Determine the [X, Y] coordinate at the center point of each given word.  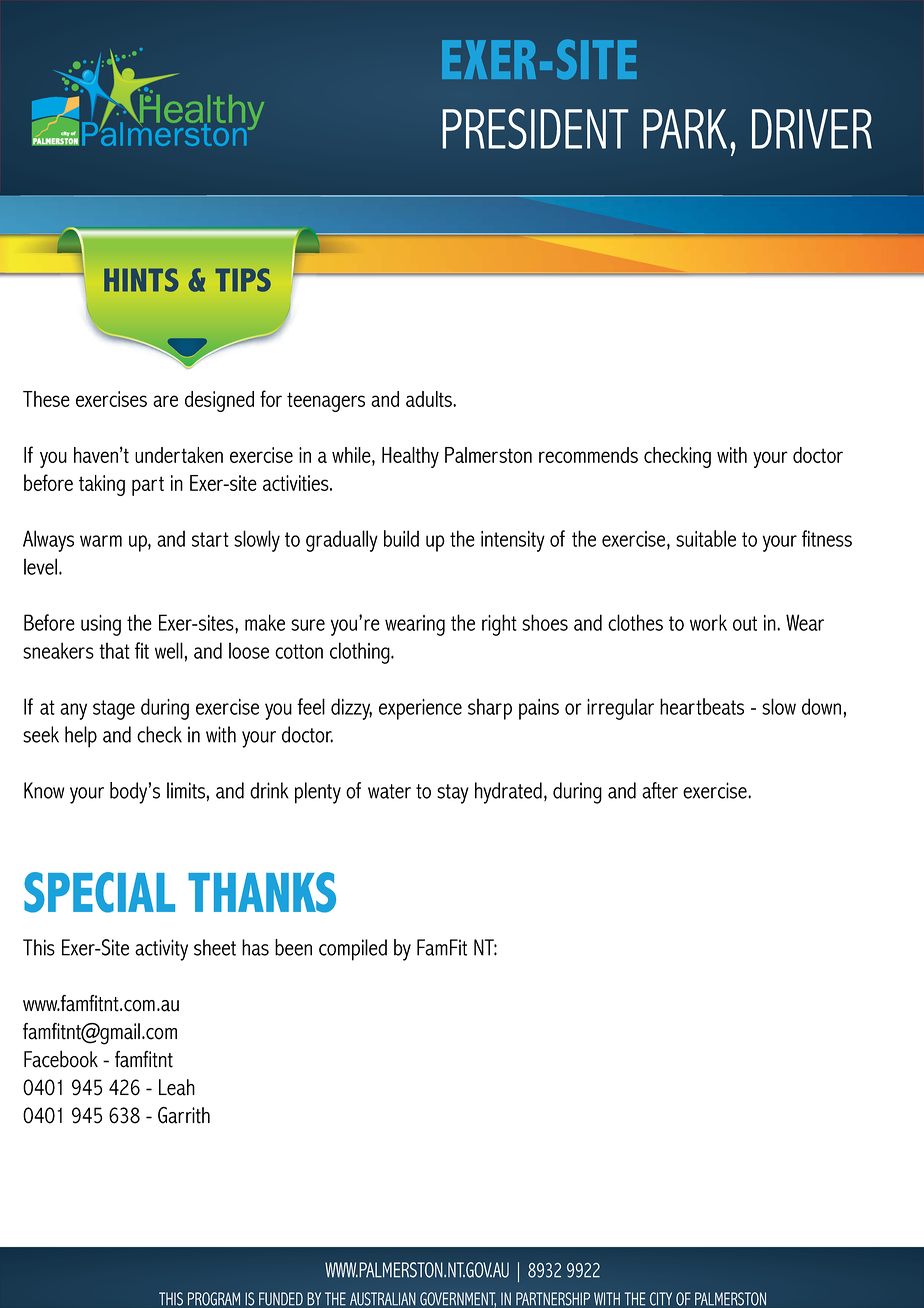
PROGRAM [214, 1299]
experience [420, 709]
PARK [685, 129]
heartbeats [702, 706]
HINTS [141, 280]
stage [114, 710]
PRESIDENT [535, 128]
